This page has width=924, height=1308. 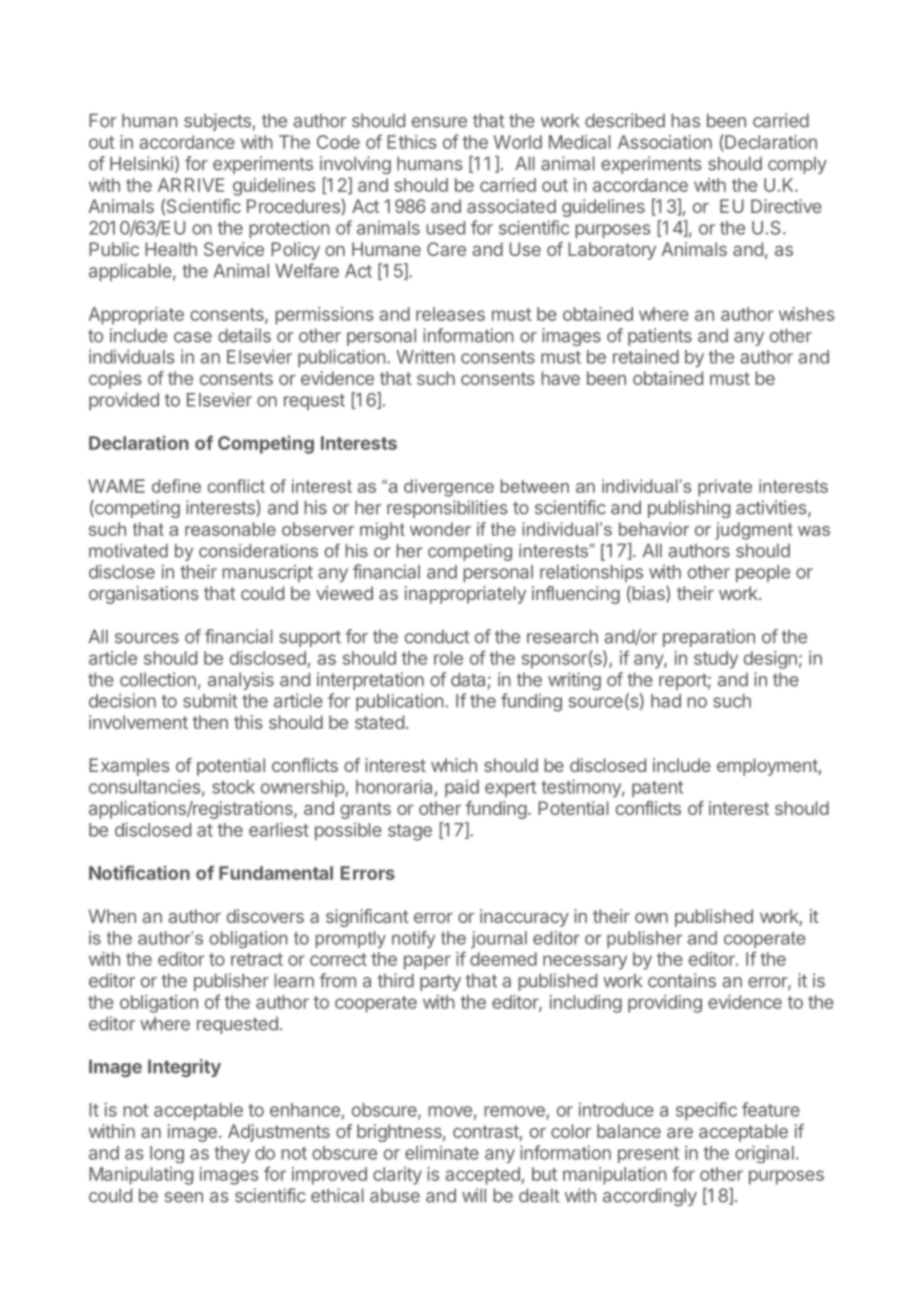 I want to click on collection, so click(x=158, y=679).
